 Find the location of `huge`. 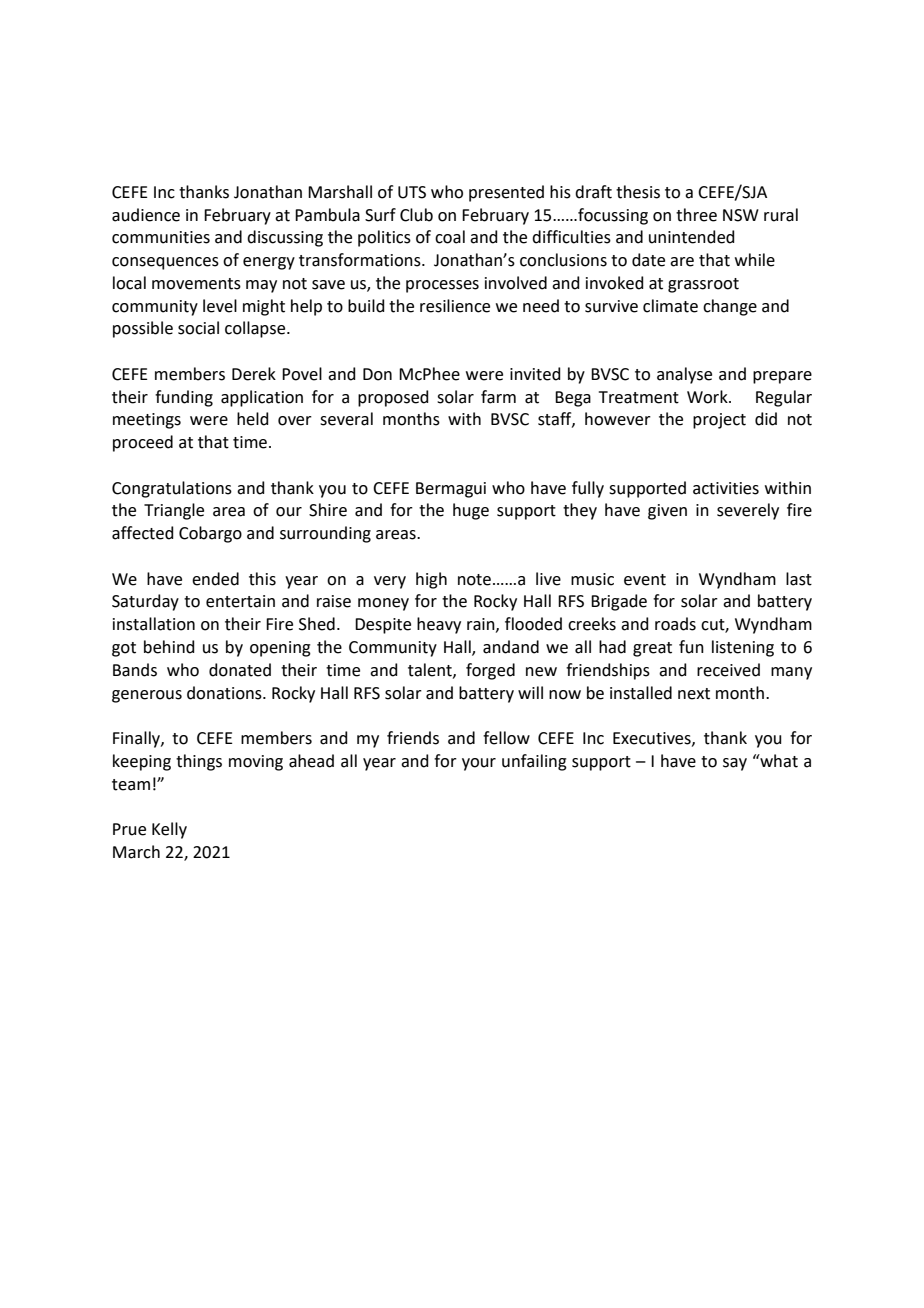

huge is located at coordinates (471, 511).
